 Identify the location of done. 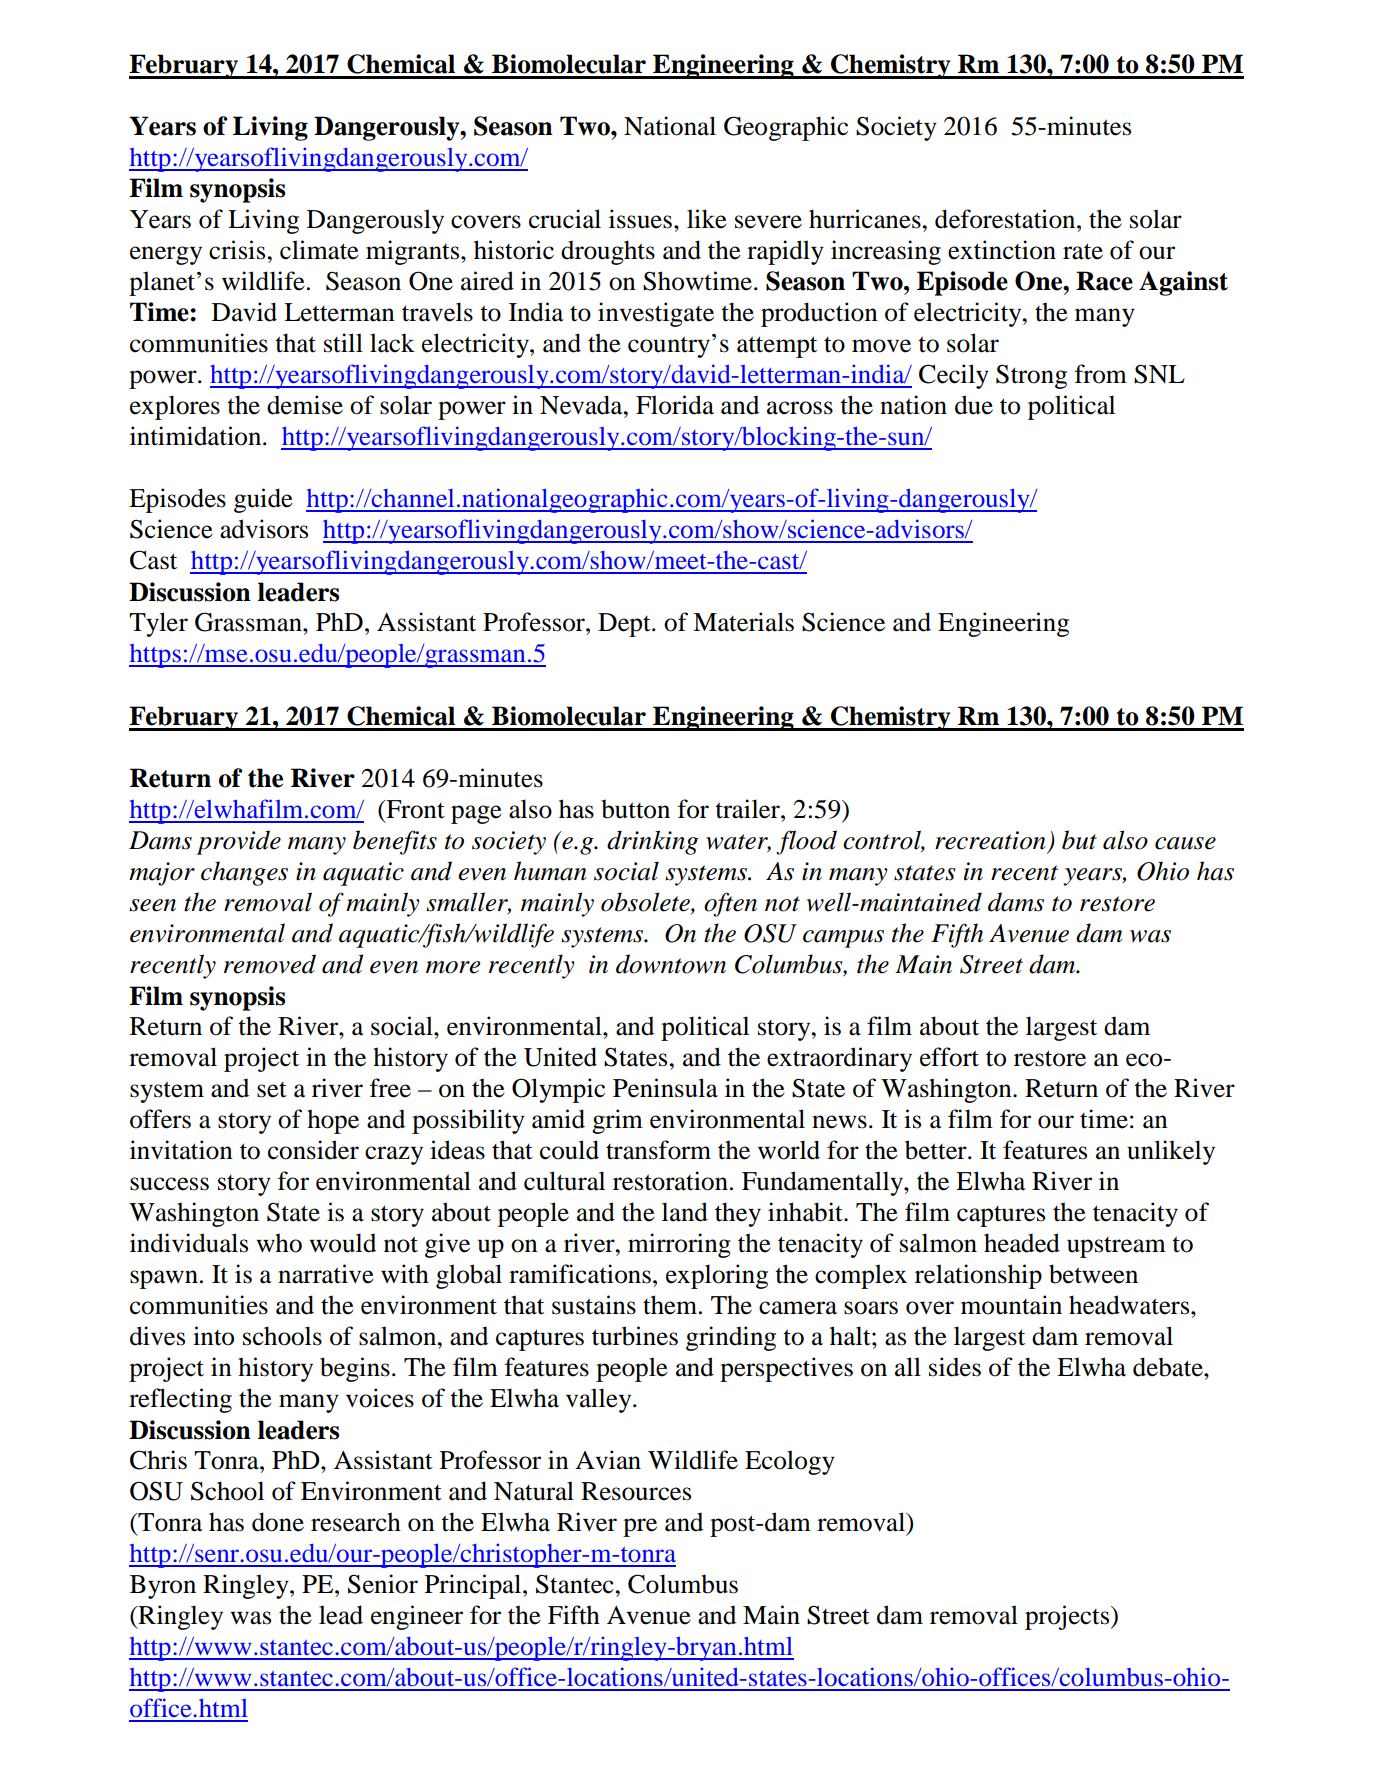
(278, 1522).
